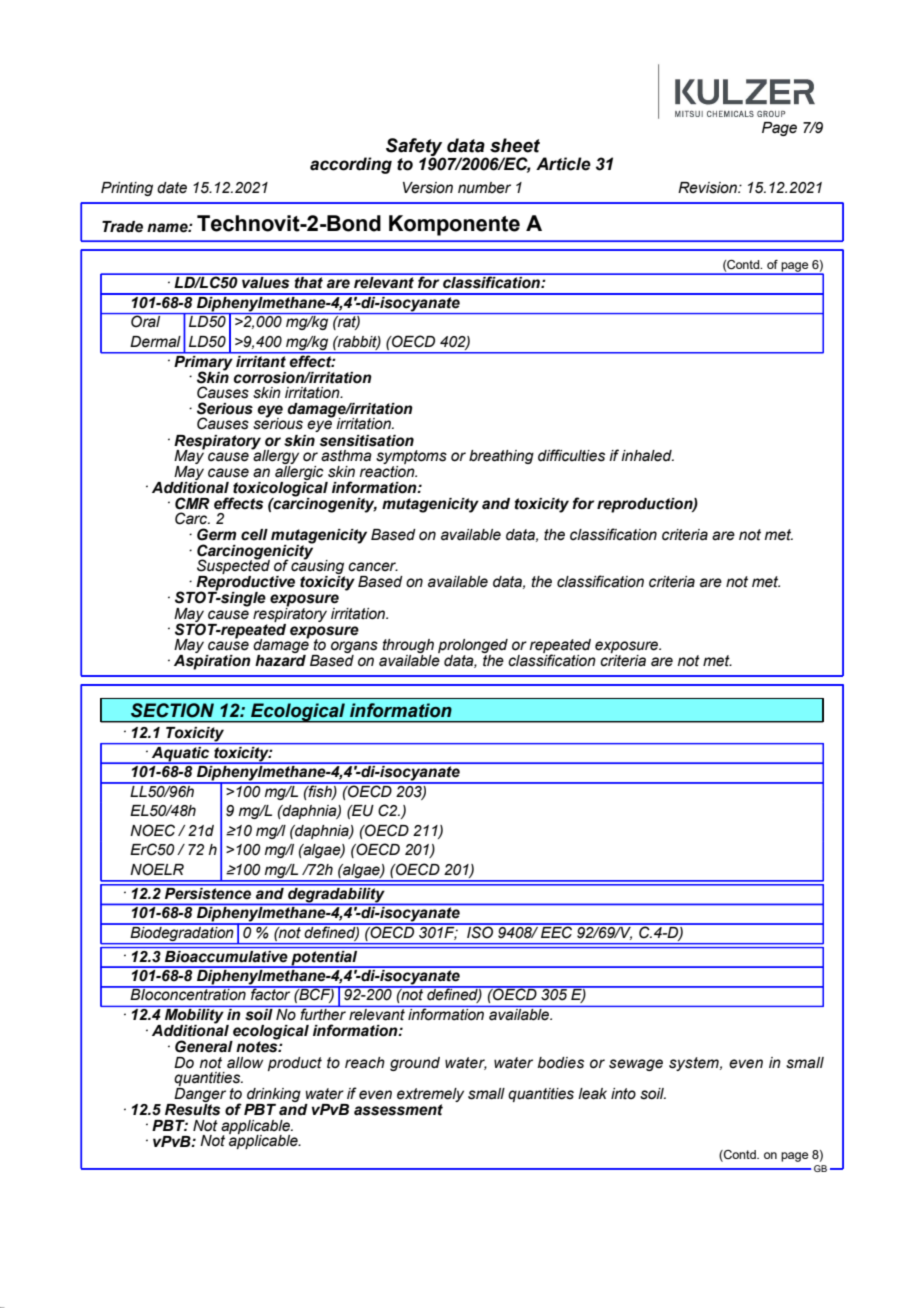 Image resolution: width=924 pixels, height=1308 pixels. I want to click on ground, so click(415, 1064).
